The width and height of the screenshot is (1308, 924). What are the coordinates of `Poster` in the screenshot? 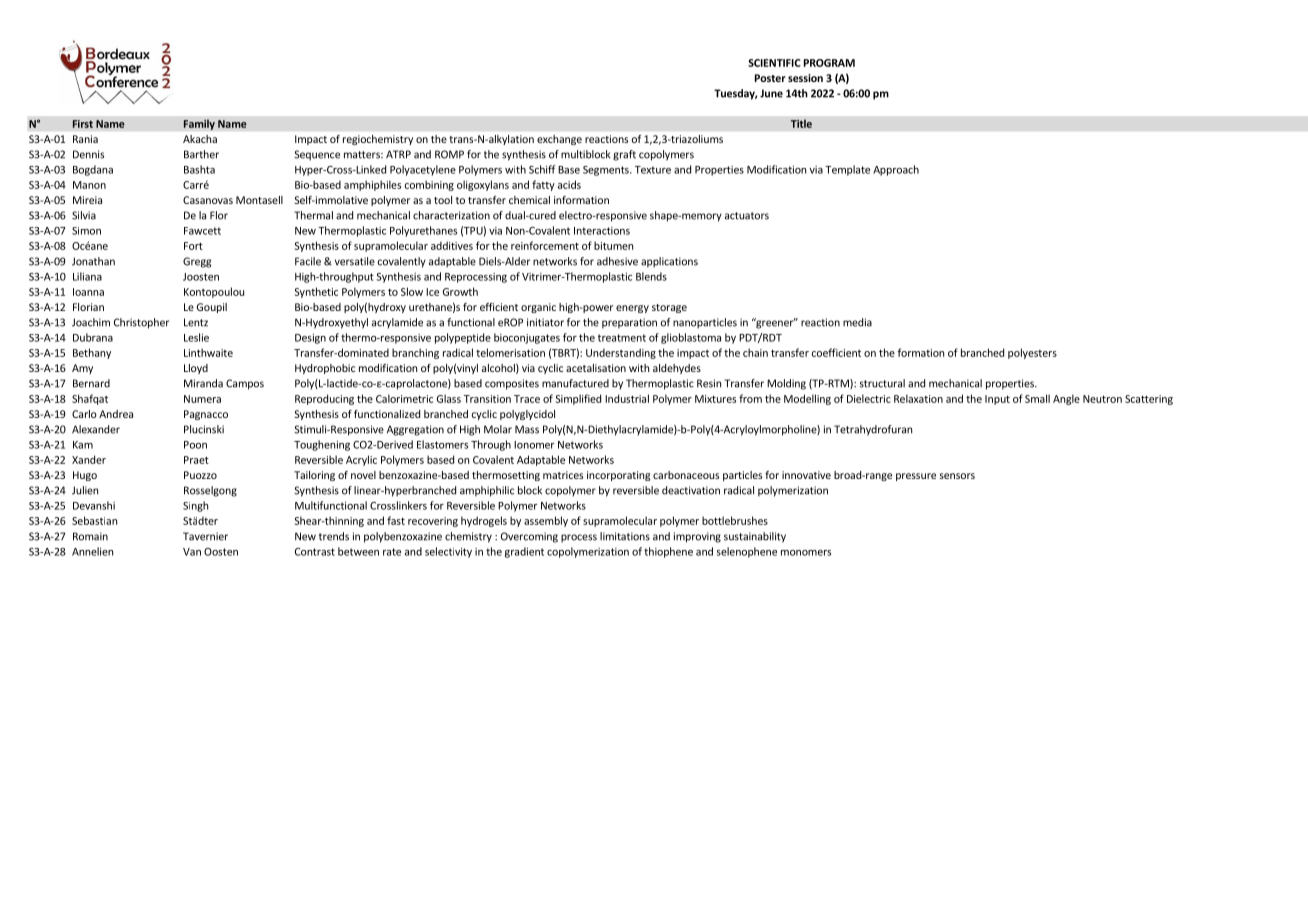 It's located at (770, 78).
